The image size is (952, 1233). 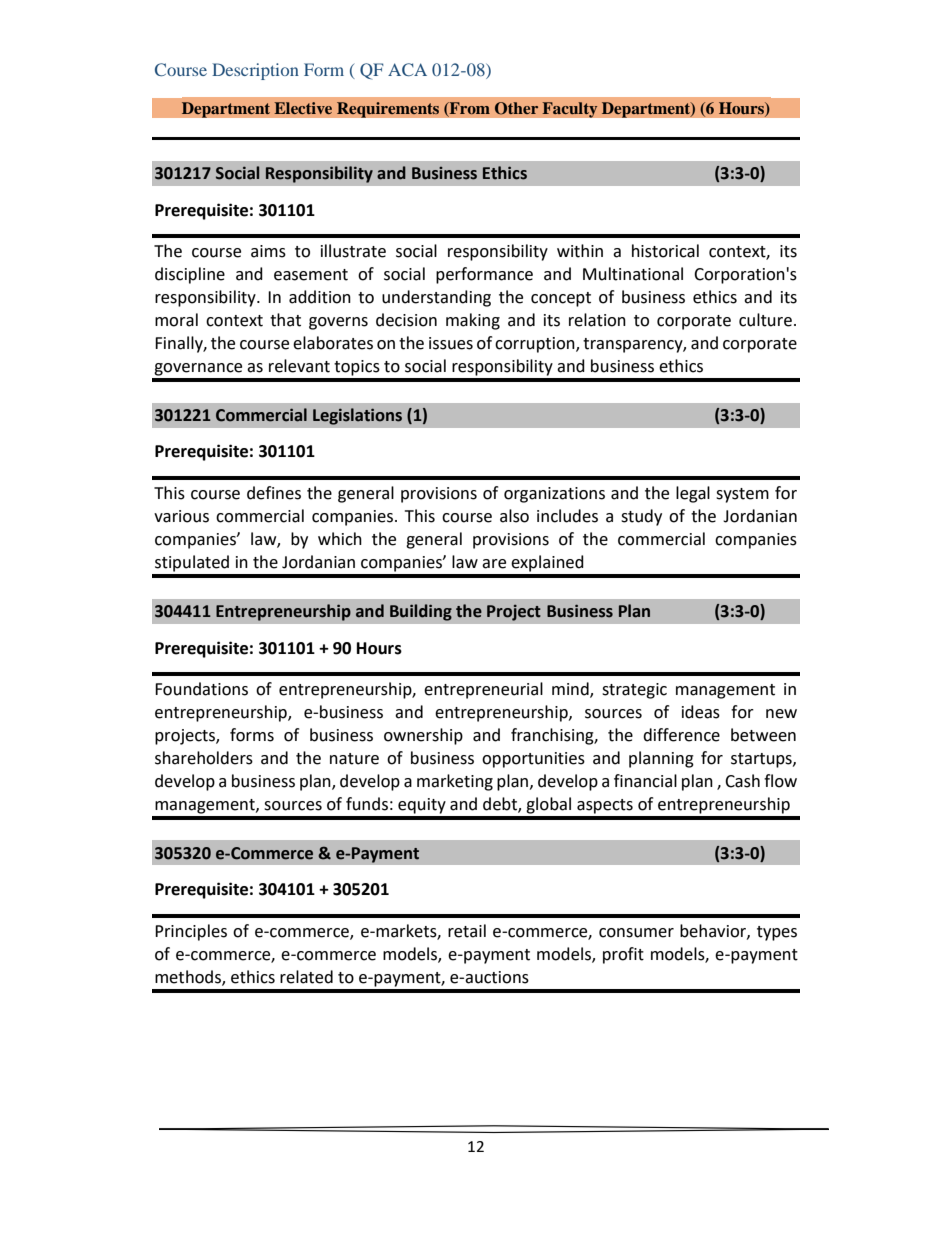 What do you see at coordinates (473, 321) in the screenshot?
I see `making` at bounding box center [473, 321].
